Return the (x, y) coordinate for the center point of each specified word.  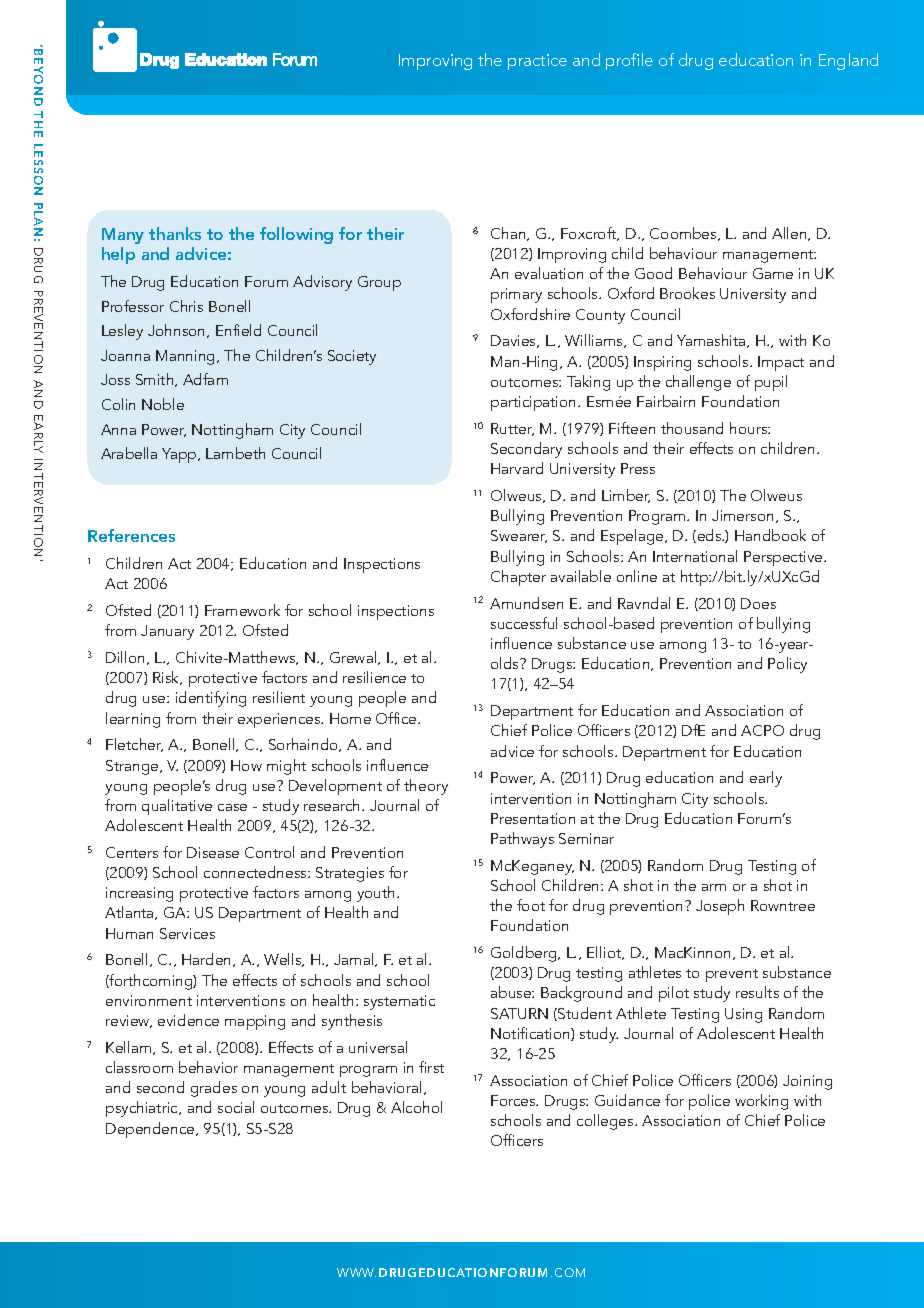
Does (758, 603)
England (848, 61)
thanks (175, 233)
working (761, 1102)
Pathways (522, 840)
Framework (242, 610)
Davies (515, 341)
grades (214, 1089)
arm (714, 887)
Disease (213, 852)
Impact (781, 363)
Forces (514, 1100)
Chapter (518, 578)
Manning (187, 357)
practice (537, 62)
